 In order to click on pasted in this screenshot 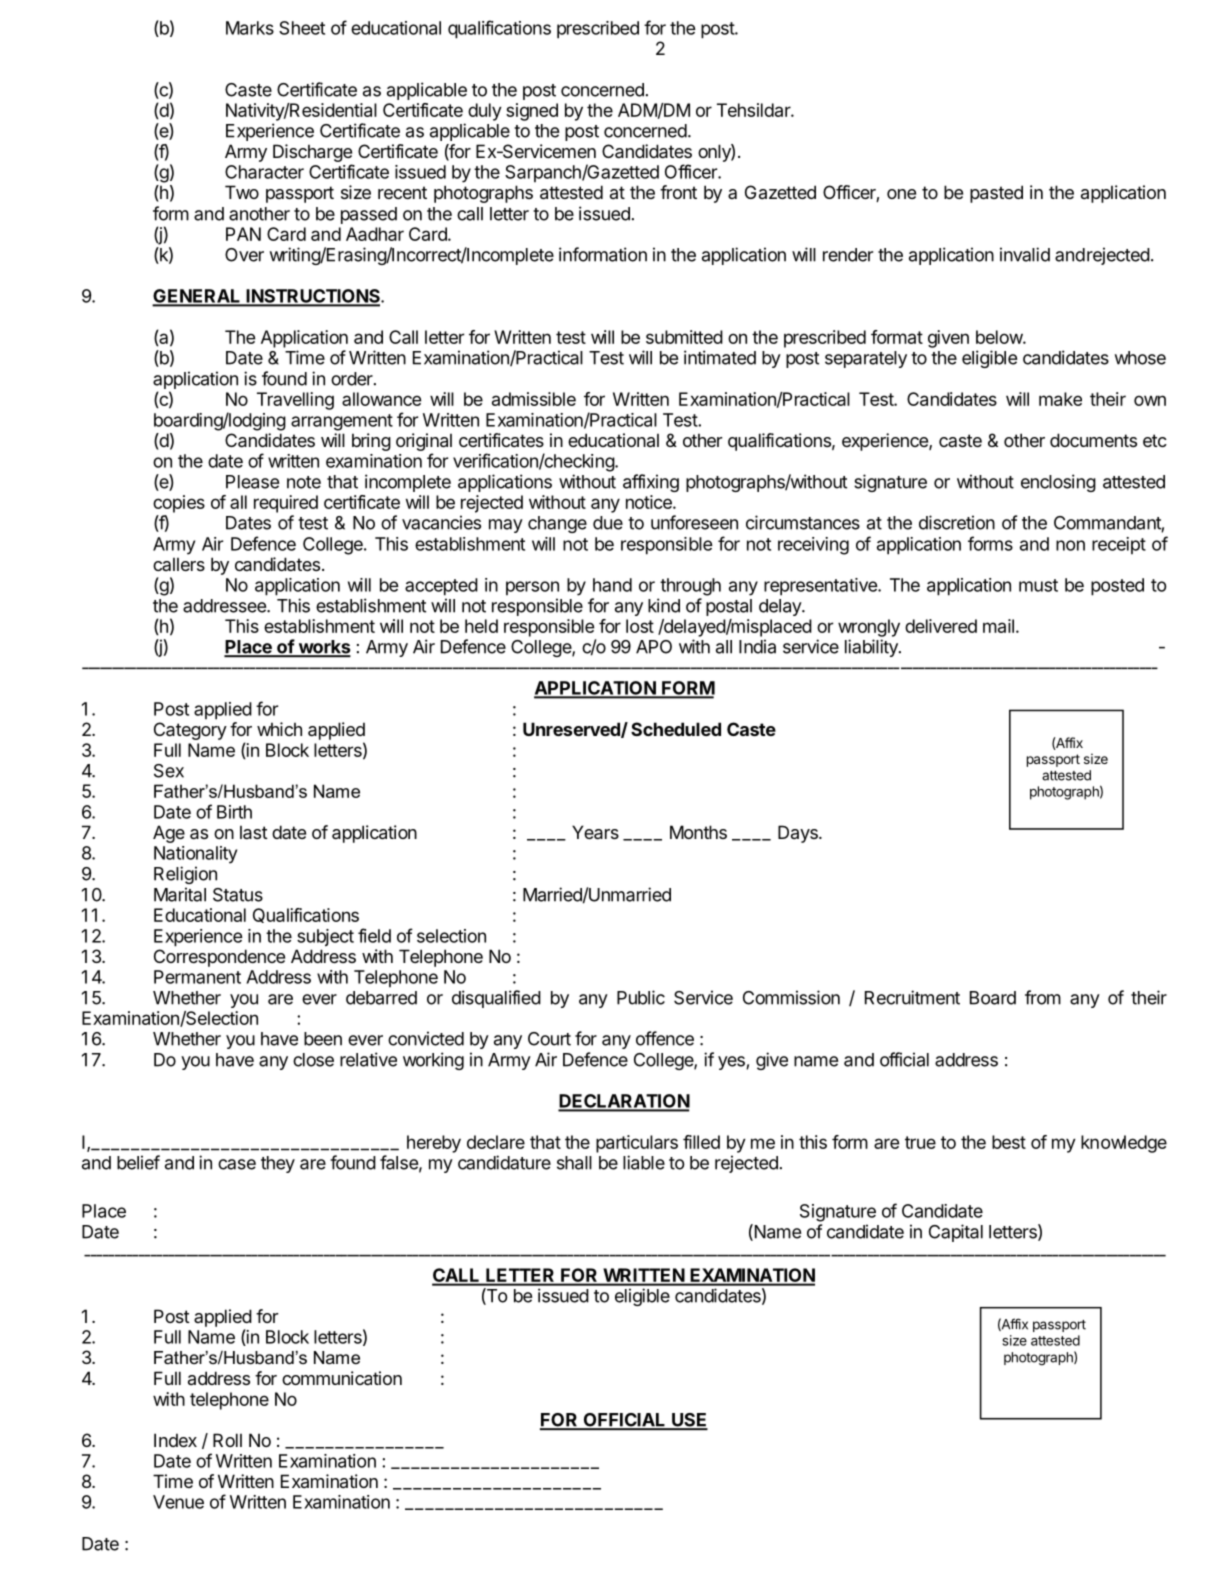, I will do `click(996, 194)`.
